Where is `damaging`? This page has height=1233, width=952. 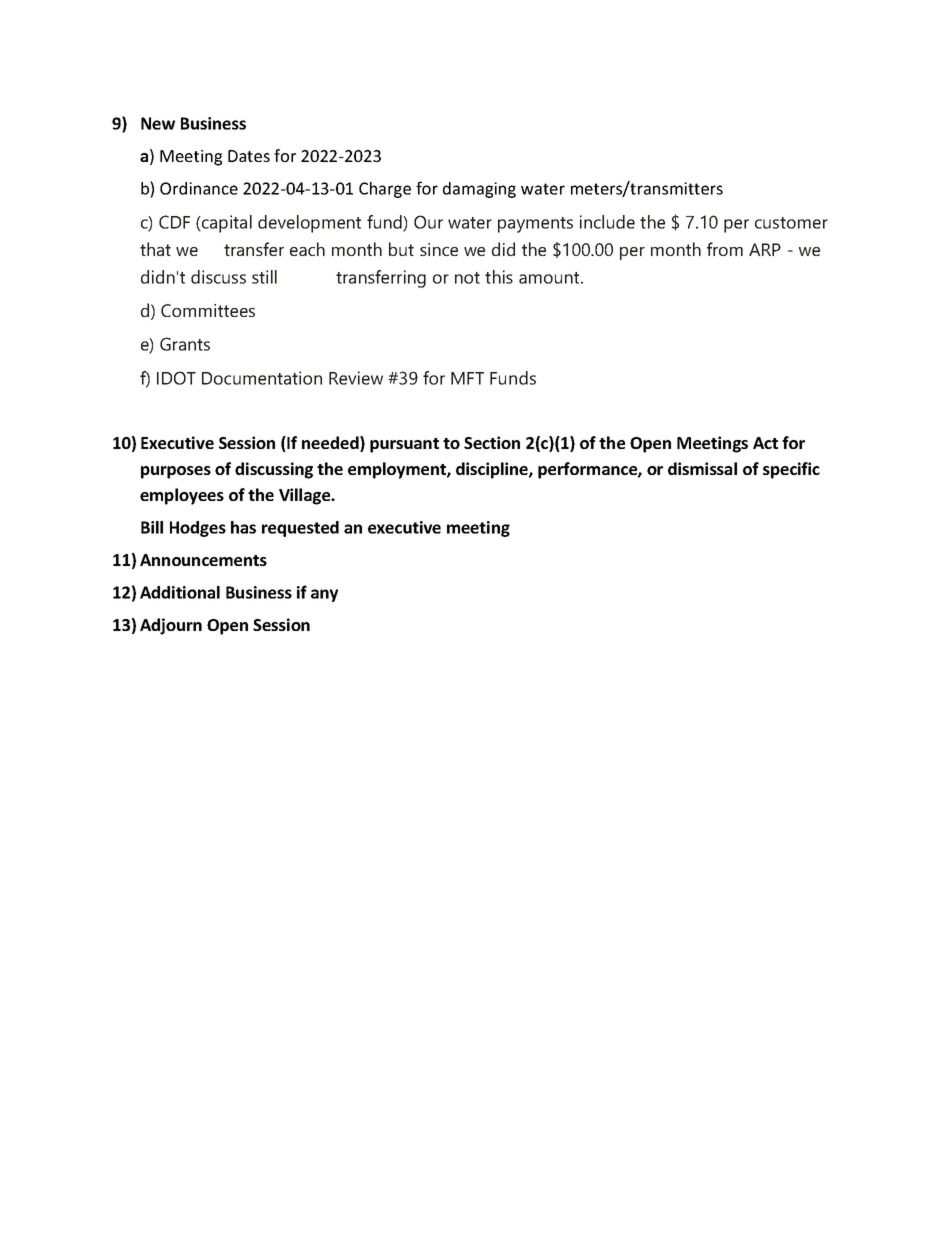 damaging is located at coordinates (479, 190).
